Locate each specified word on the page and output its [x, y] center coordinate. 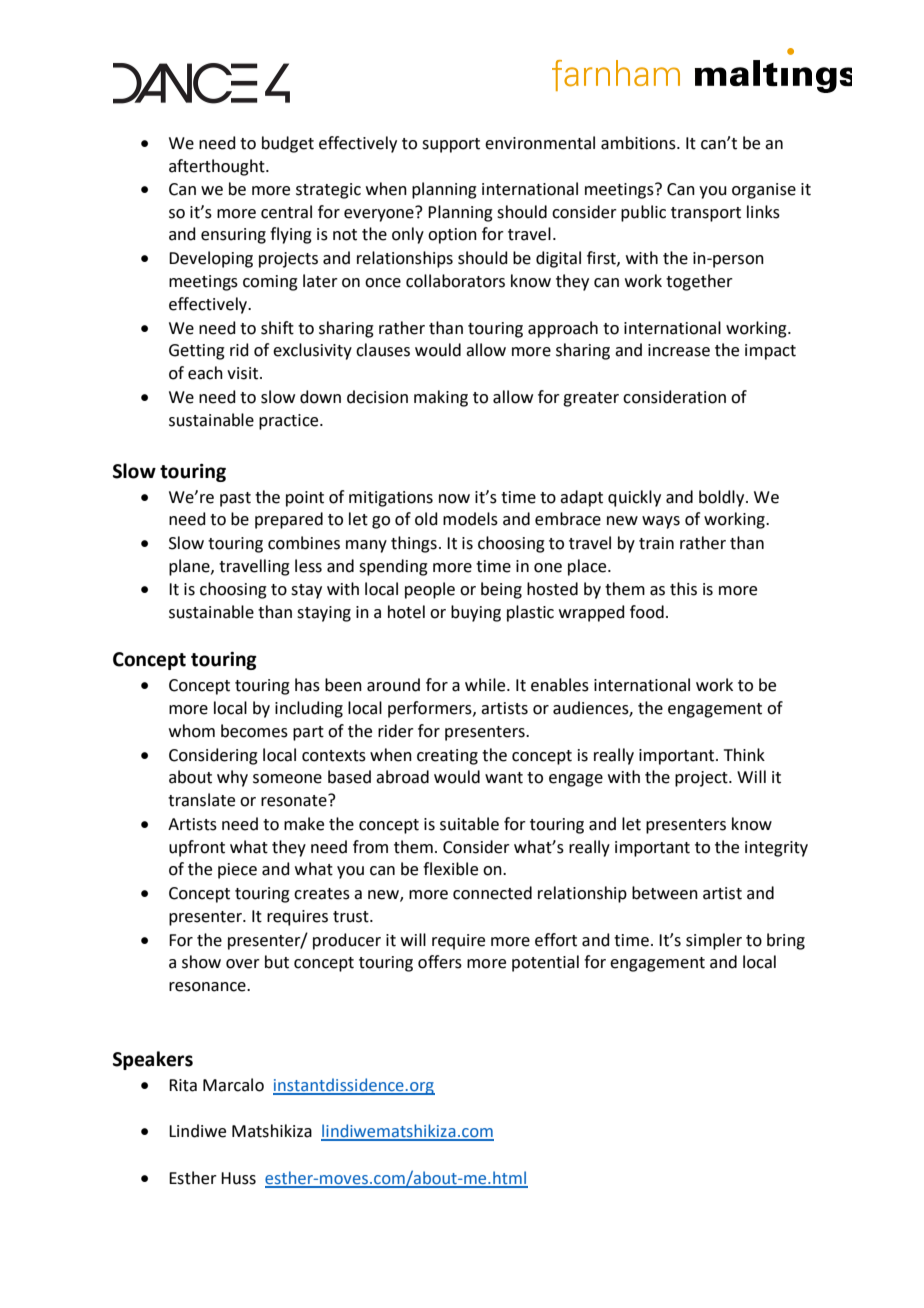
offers [440, 962]
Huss [238, 1178]
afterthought [218, 167]
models [470, 519]
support [451, 145]
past [235, 499]
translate [201, 800]
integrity [776, 849]
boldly [723, 498]
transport [706, 214]
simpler [714, 941]
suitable [469, 824]
